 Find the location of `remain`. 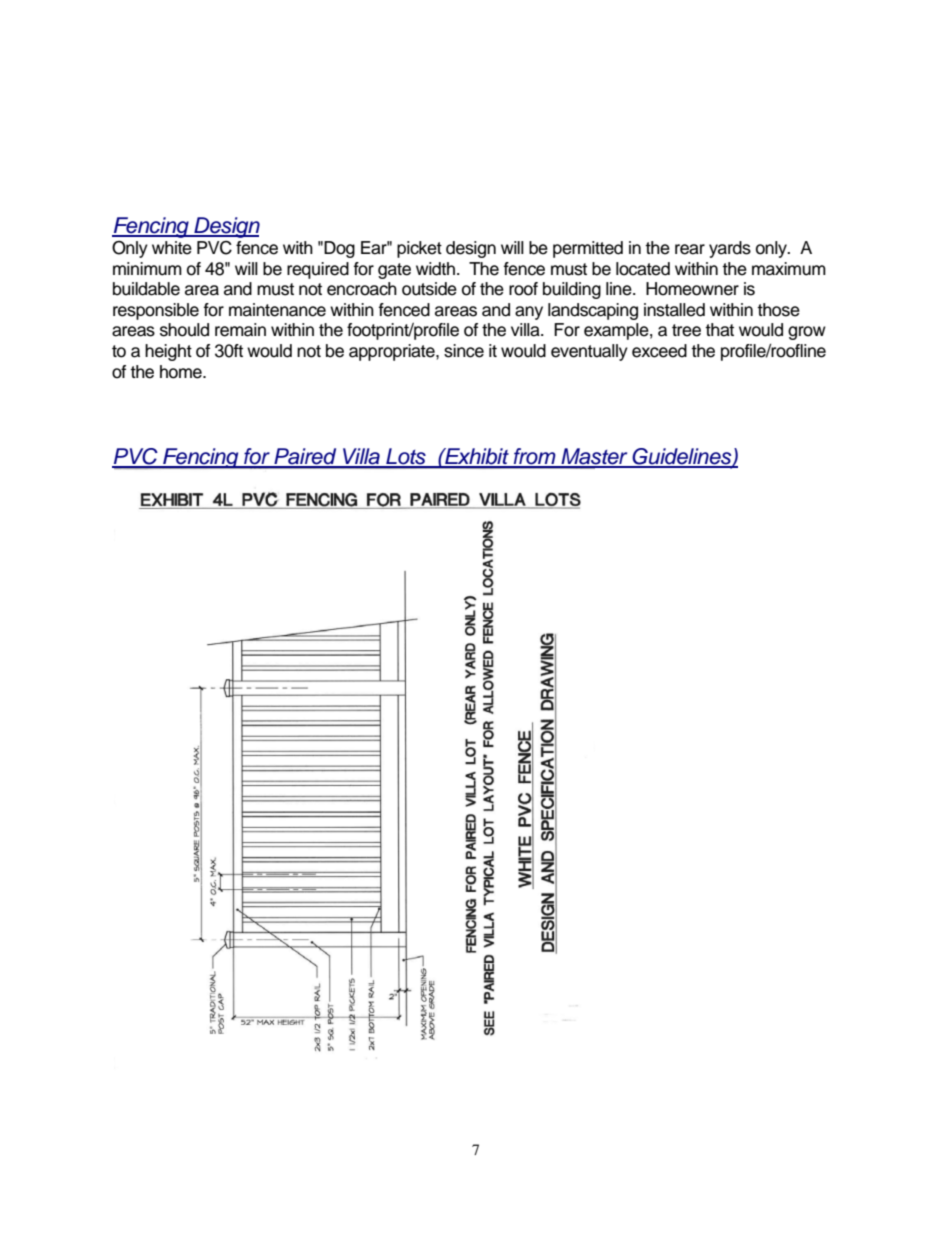

remain is located at coordinates (240, 330).
